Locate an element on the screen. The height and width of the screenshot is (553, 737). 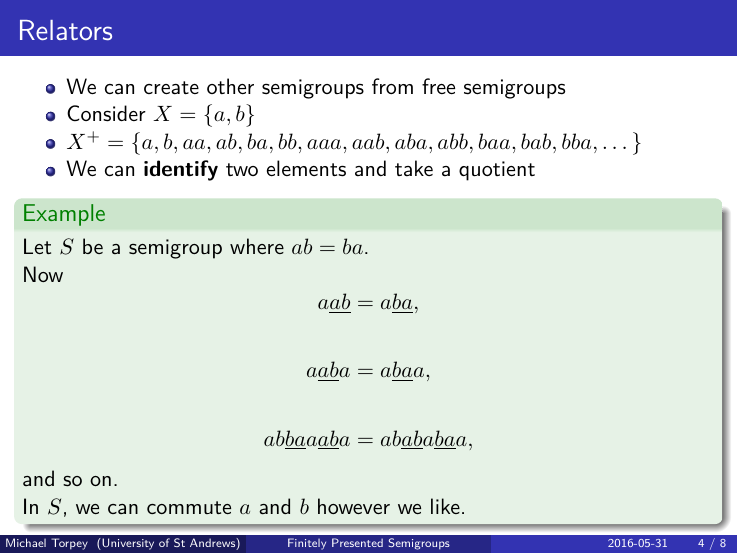
Michael is located at coordinates (26, 542).
